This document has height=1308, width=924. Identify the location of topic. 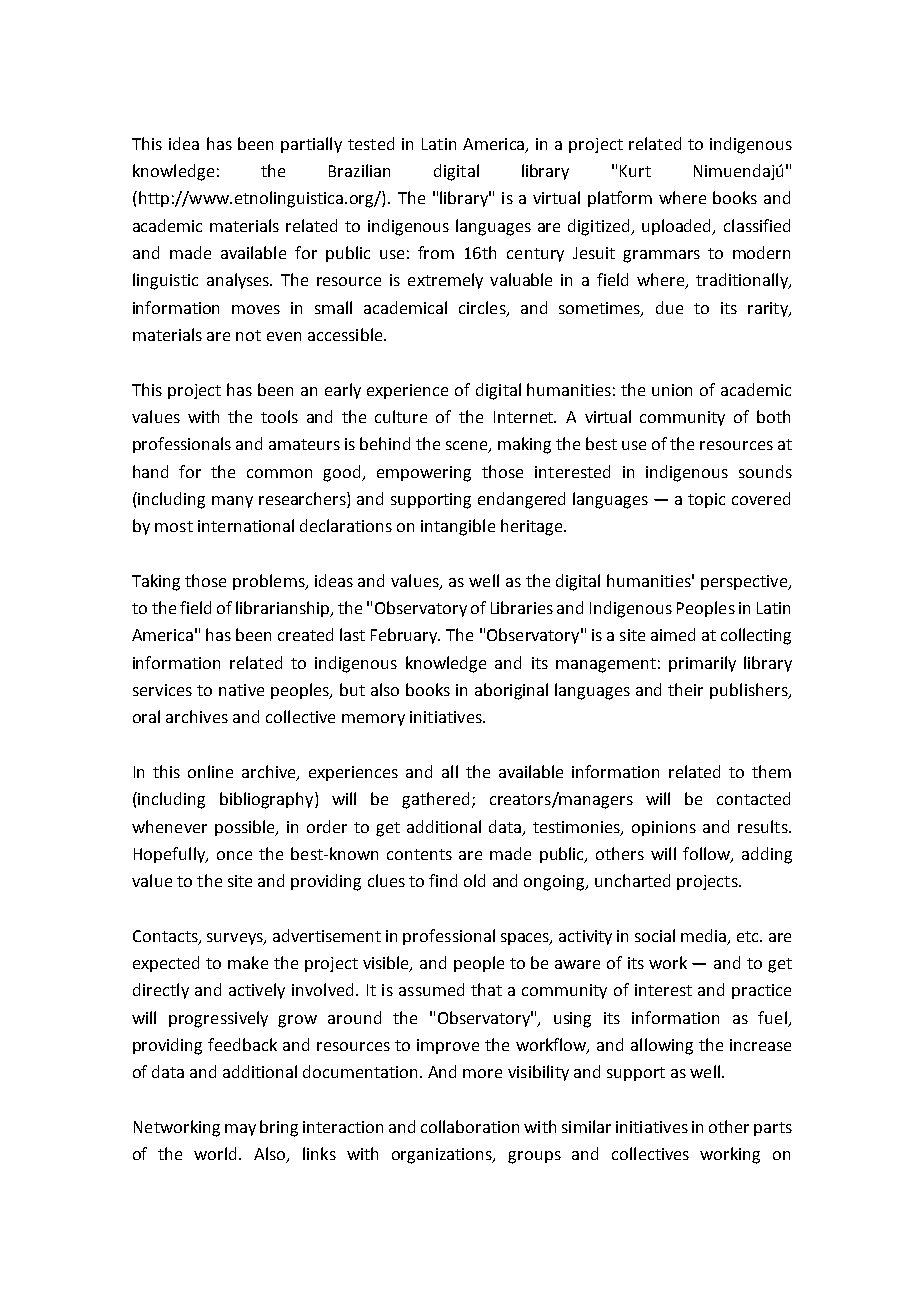
(706, 500).
